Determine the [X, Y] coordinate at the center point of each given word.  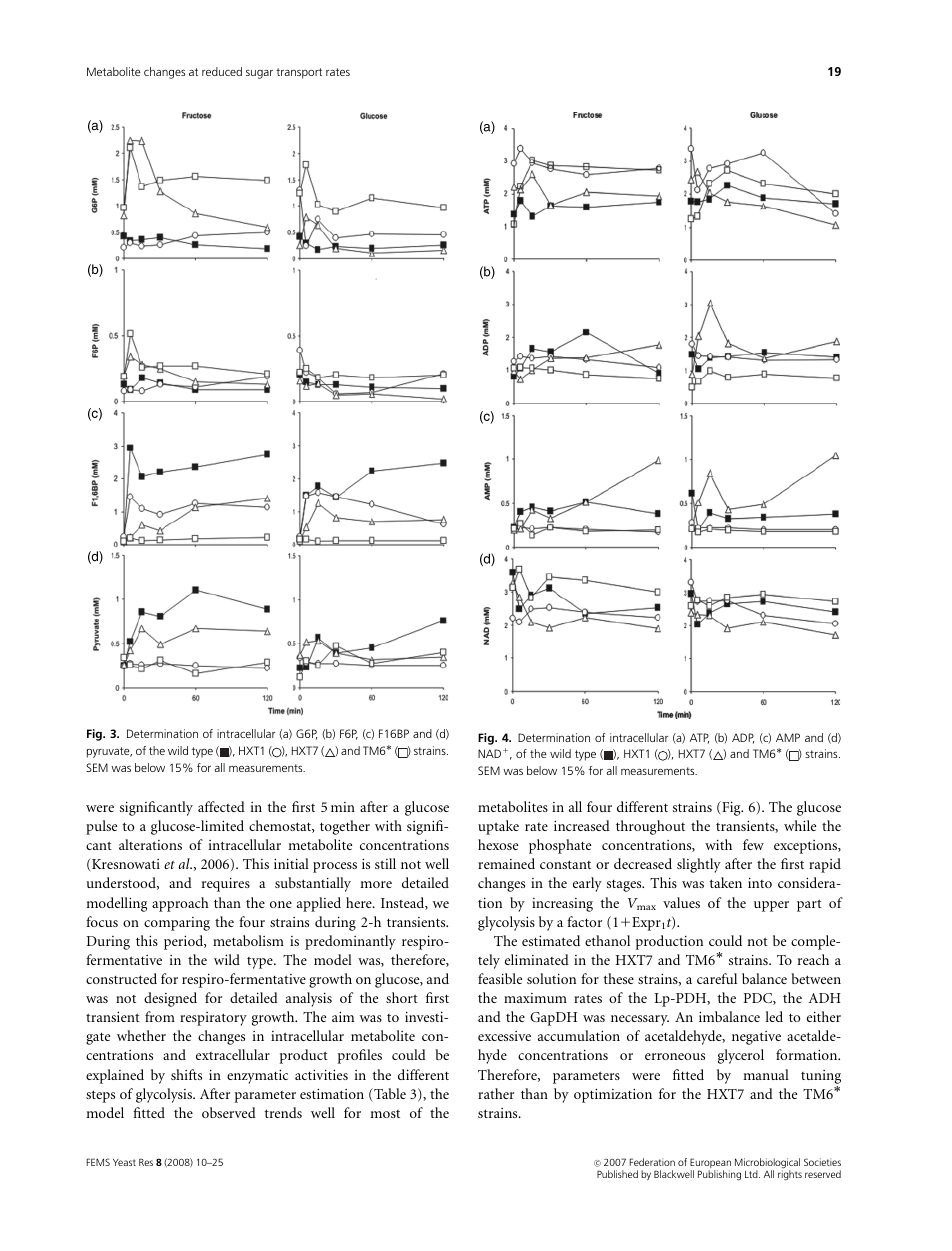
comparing [177, 924]
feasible [500, 978]
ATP [699, 738]
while [800, 825]
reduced [222, 71]
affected [221, 806]
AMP [788, 737]
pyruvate [109, 752]
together [345, 827]
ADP [743, 738]
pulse [101, 827]
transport [299, 73]
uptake [498, 827]
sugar [259, 74]
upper [771, 906]
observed [229, 1112]
